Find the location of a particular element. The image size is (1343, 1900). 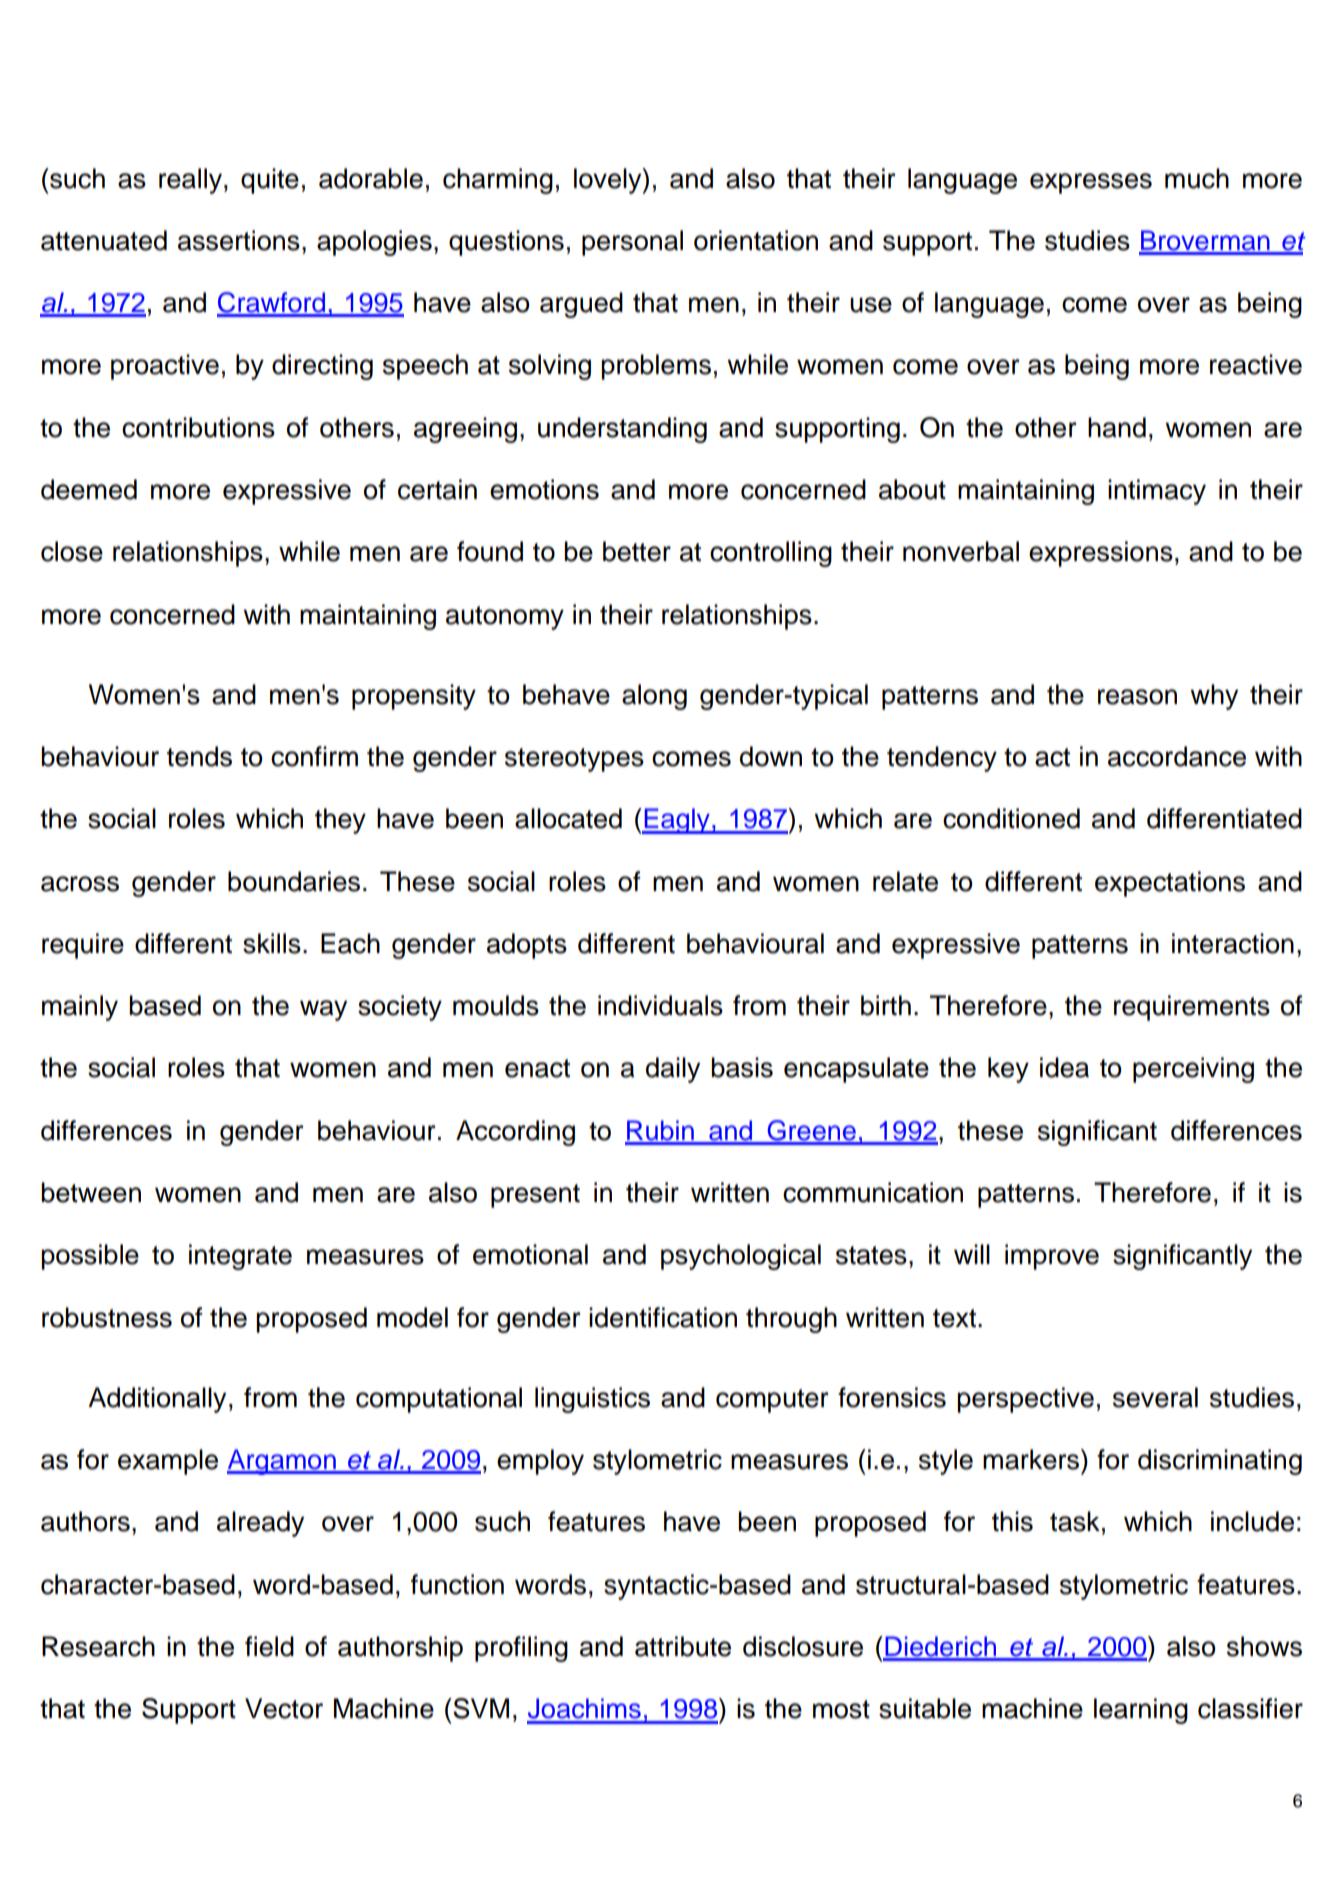

tends is located at coordinates (199, 756).
